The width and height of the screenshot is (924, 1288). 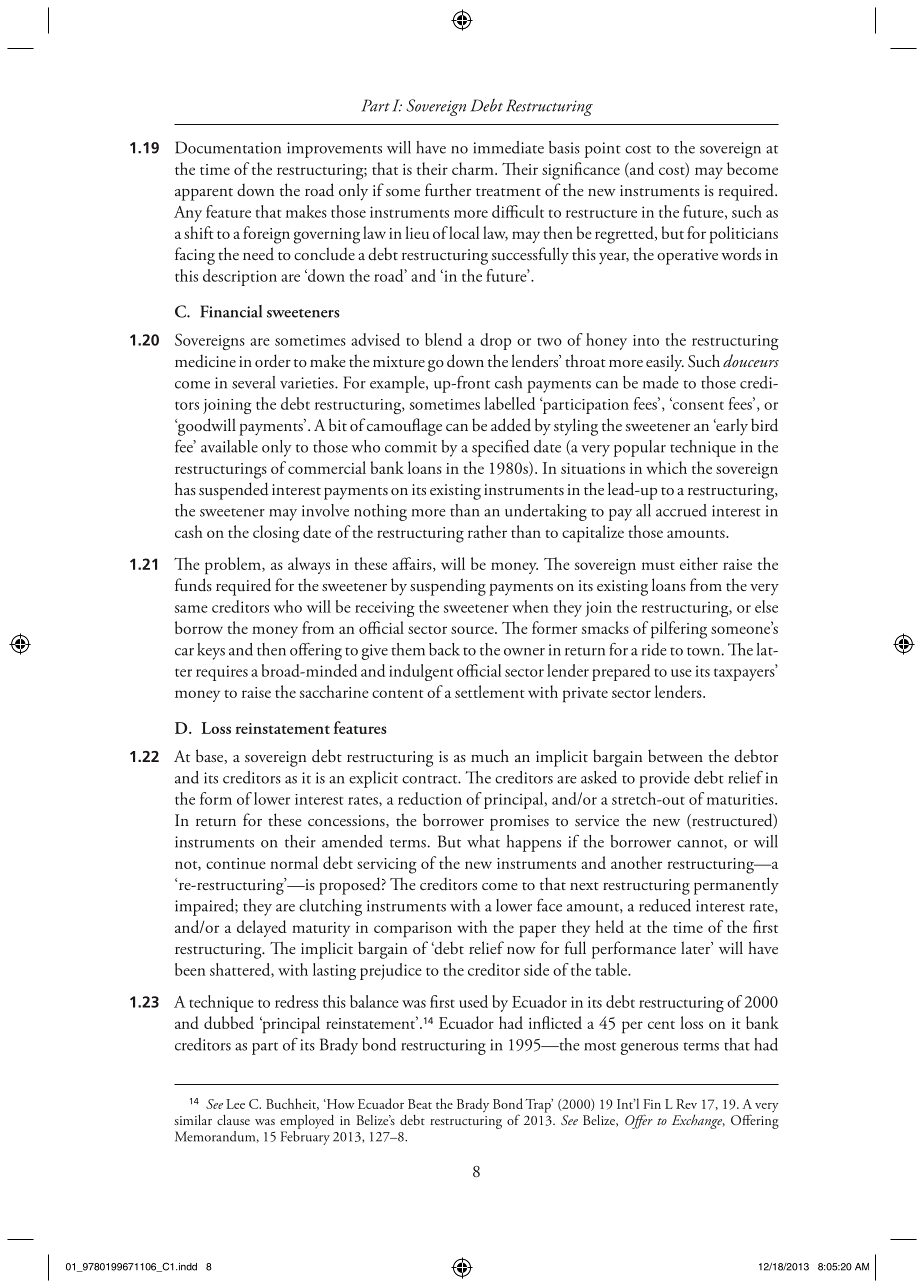 What do you see at coordinates (235, 1104) in the screenshot?
I see `Lee` at bounding box center [235, 1104].
